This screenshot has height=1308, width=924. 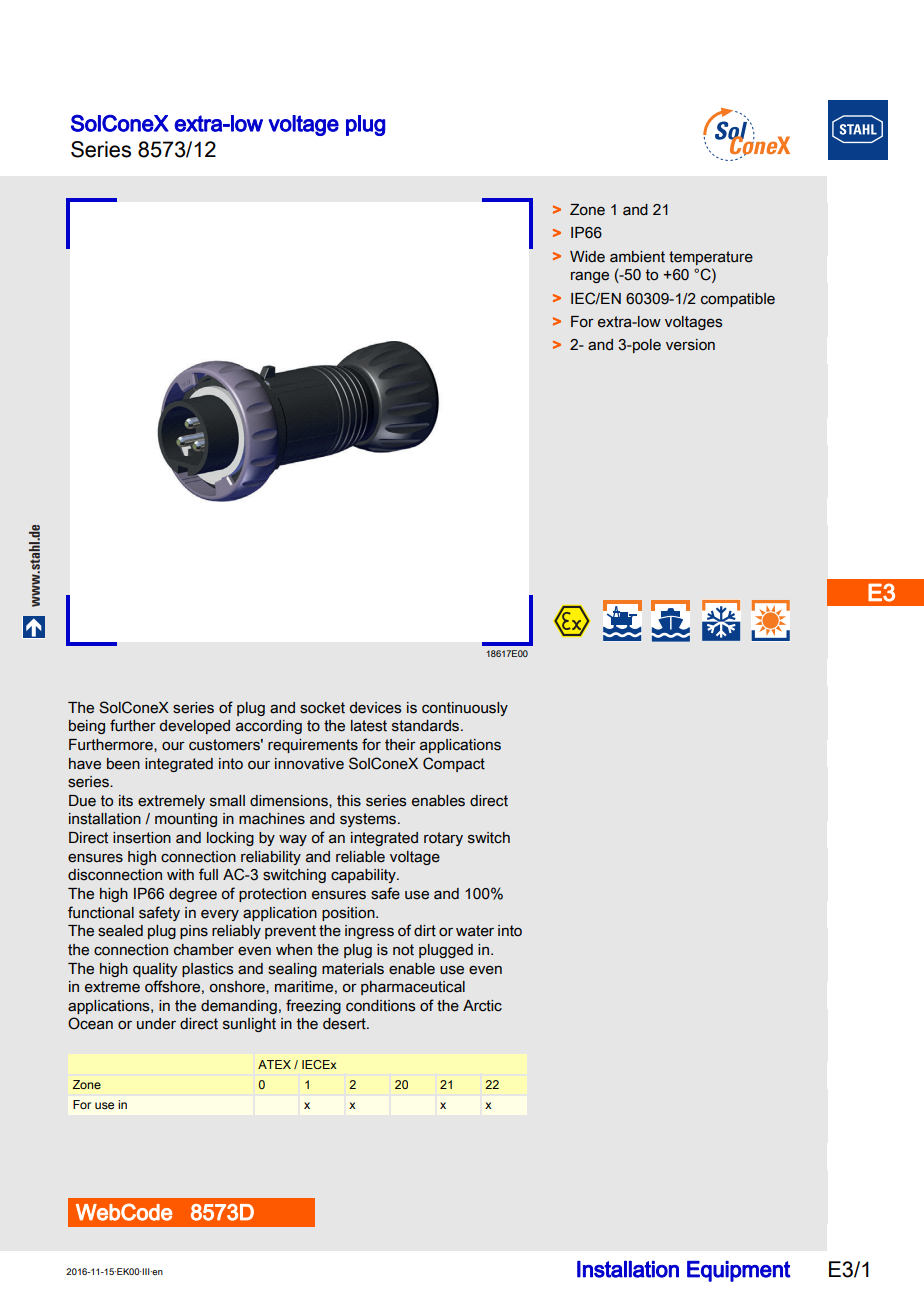 What do you see at coordinates (475, 931) in the screenshot?
I see `water` at bounding box center [475, 931].
